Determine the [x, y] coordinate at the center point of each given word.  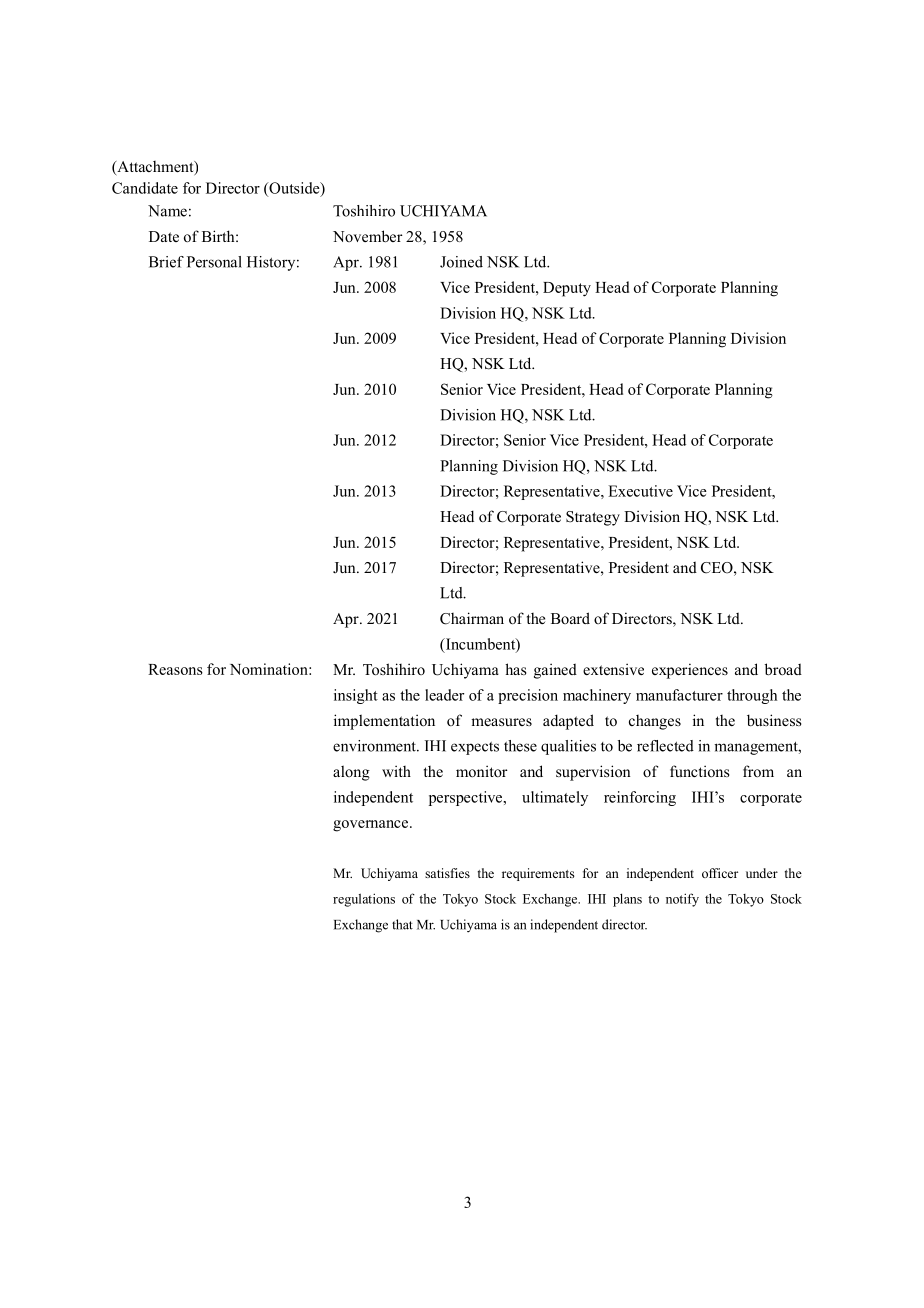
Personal [214, 262]
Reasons [175, 669]
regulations [364, 900]
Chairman [472, 618]
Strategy [593, 518]
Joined [461, 262]
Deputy [567, 289]
